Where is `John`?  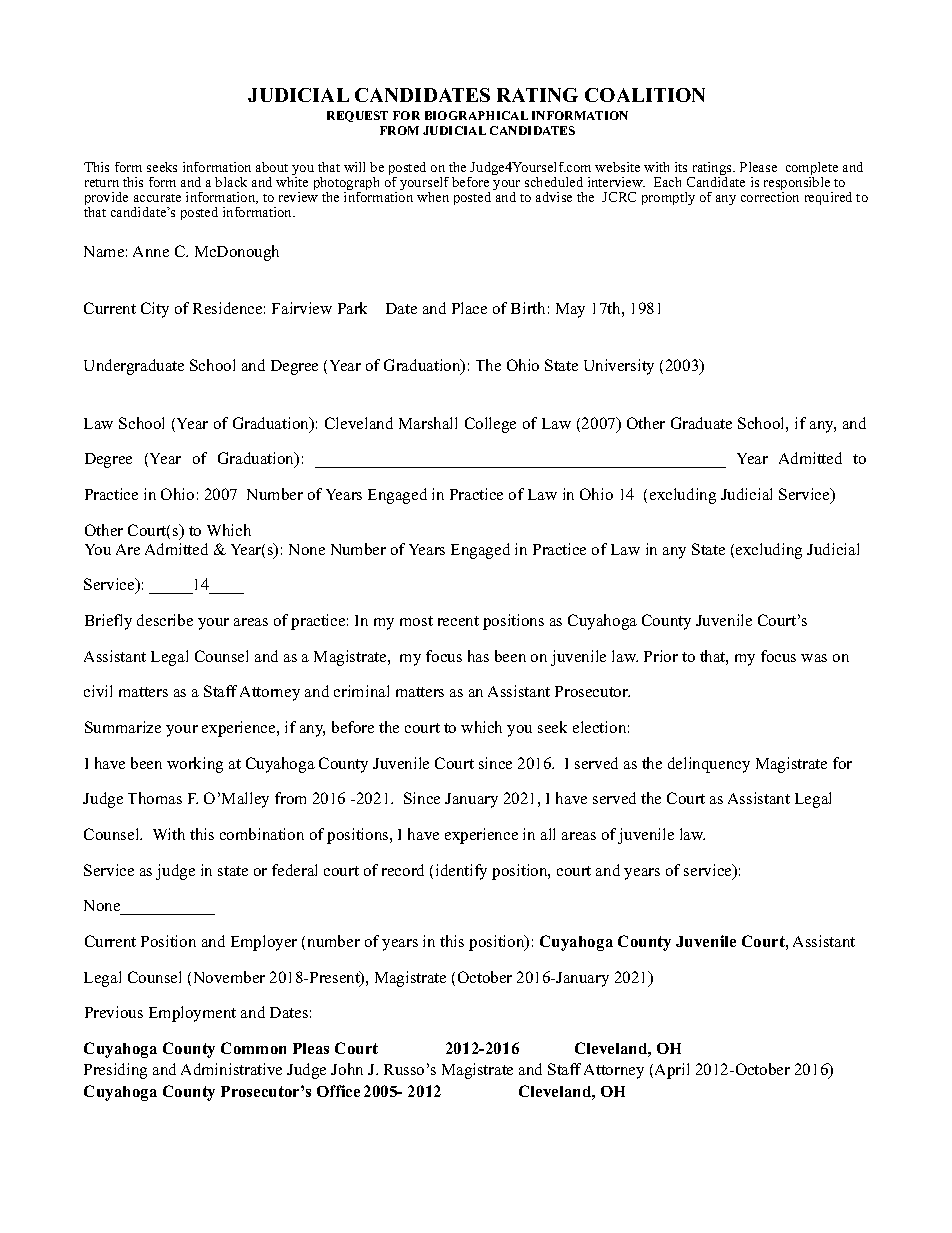
John is located at coordinates (347, 1069).
